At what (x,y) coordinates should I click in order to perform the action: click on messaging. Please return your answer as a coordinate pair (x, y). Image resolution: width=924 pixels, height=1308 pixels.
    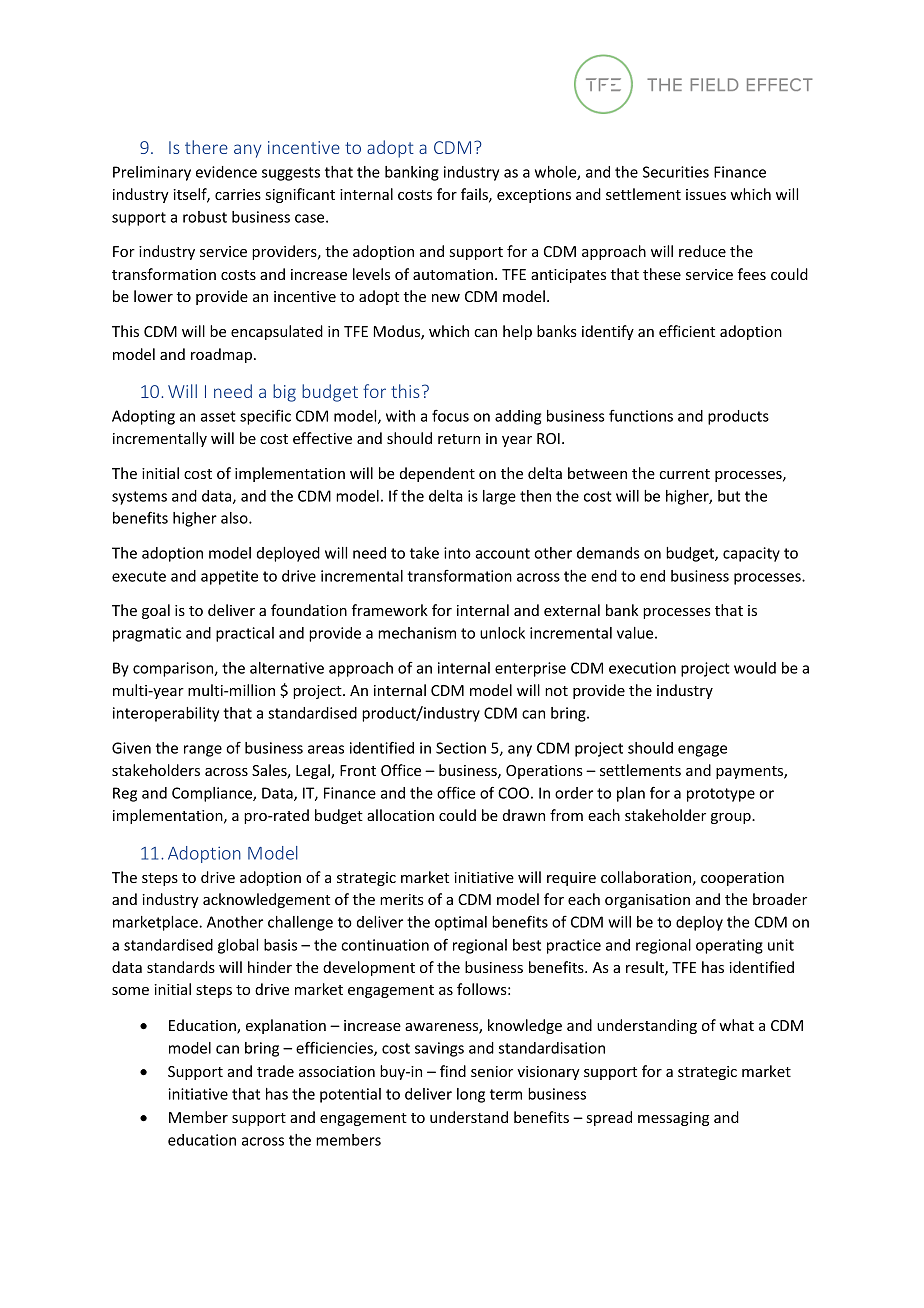
    Looking at the image, I should click on (673, 1119).
